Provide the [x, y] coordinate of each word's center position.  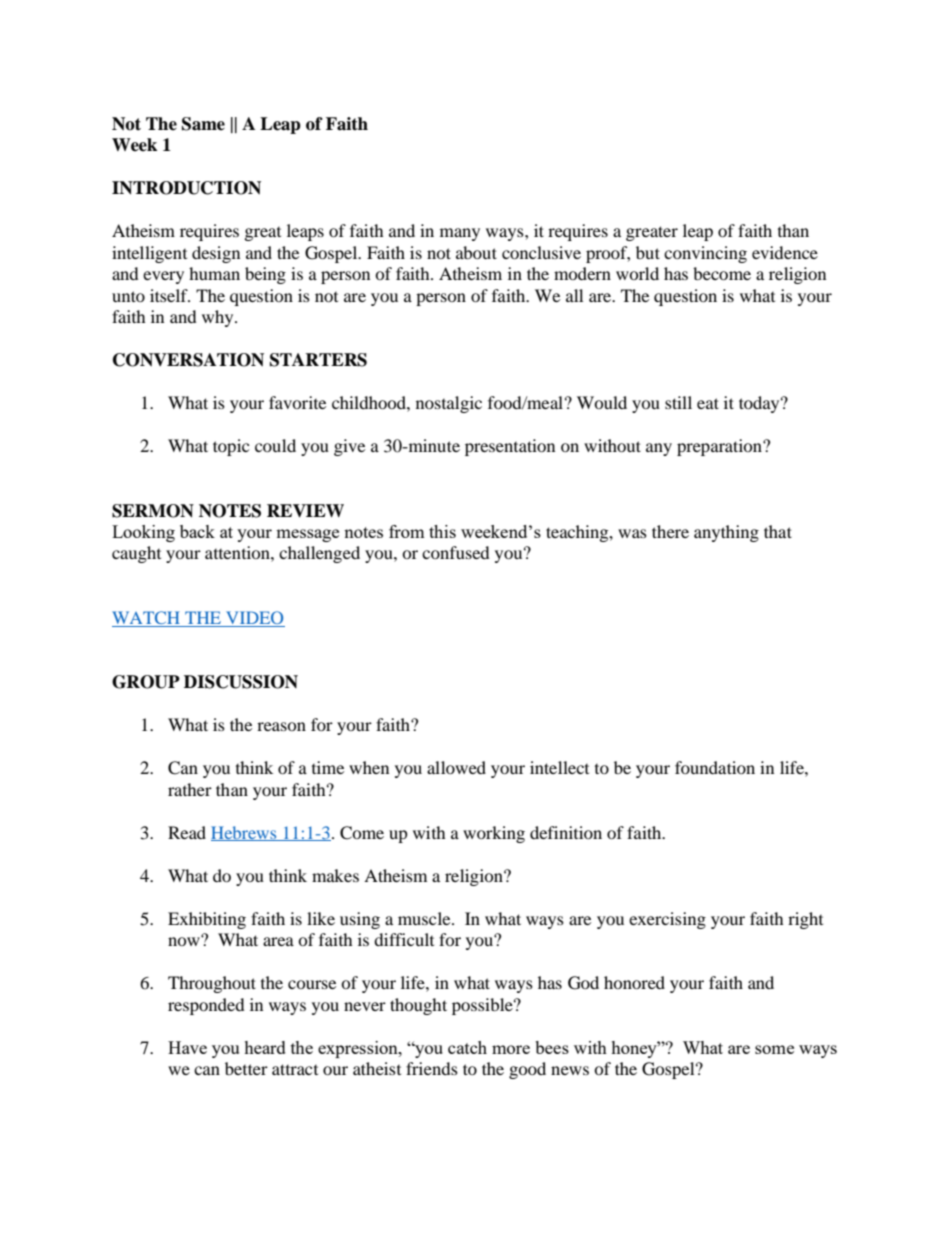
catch [467, 1047]
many [460, 234]
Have [187, 1047]
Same [203, 124]
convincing [705, 254]
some [774, 1049]
